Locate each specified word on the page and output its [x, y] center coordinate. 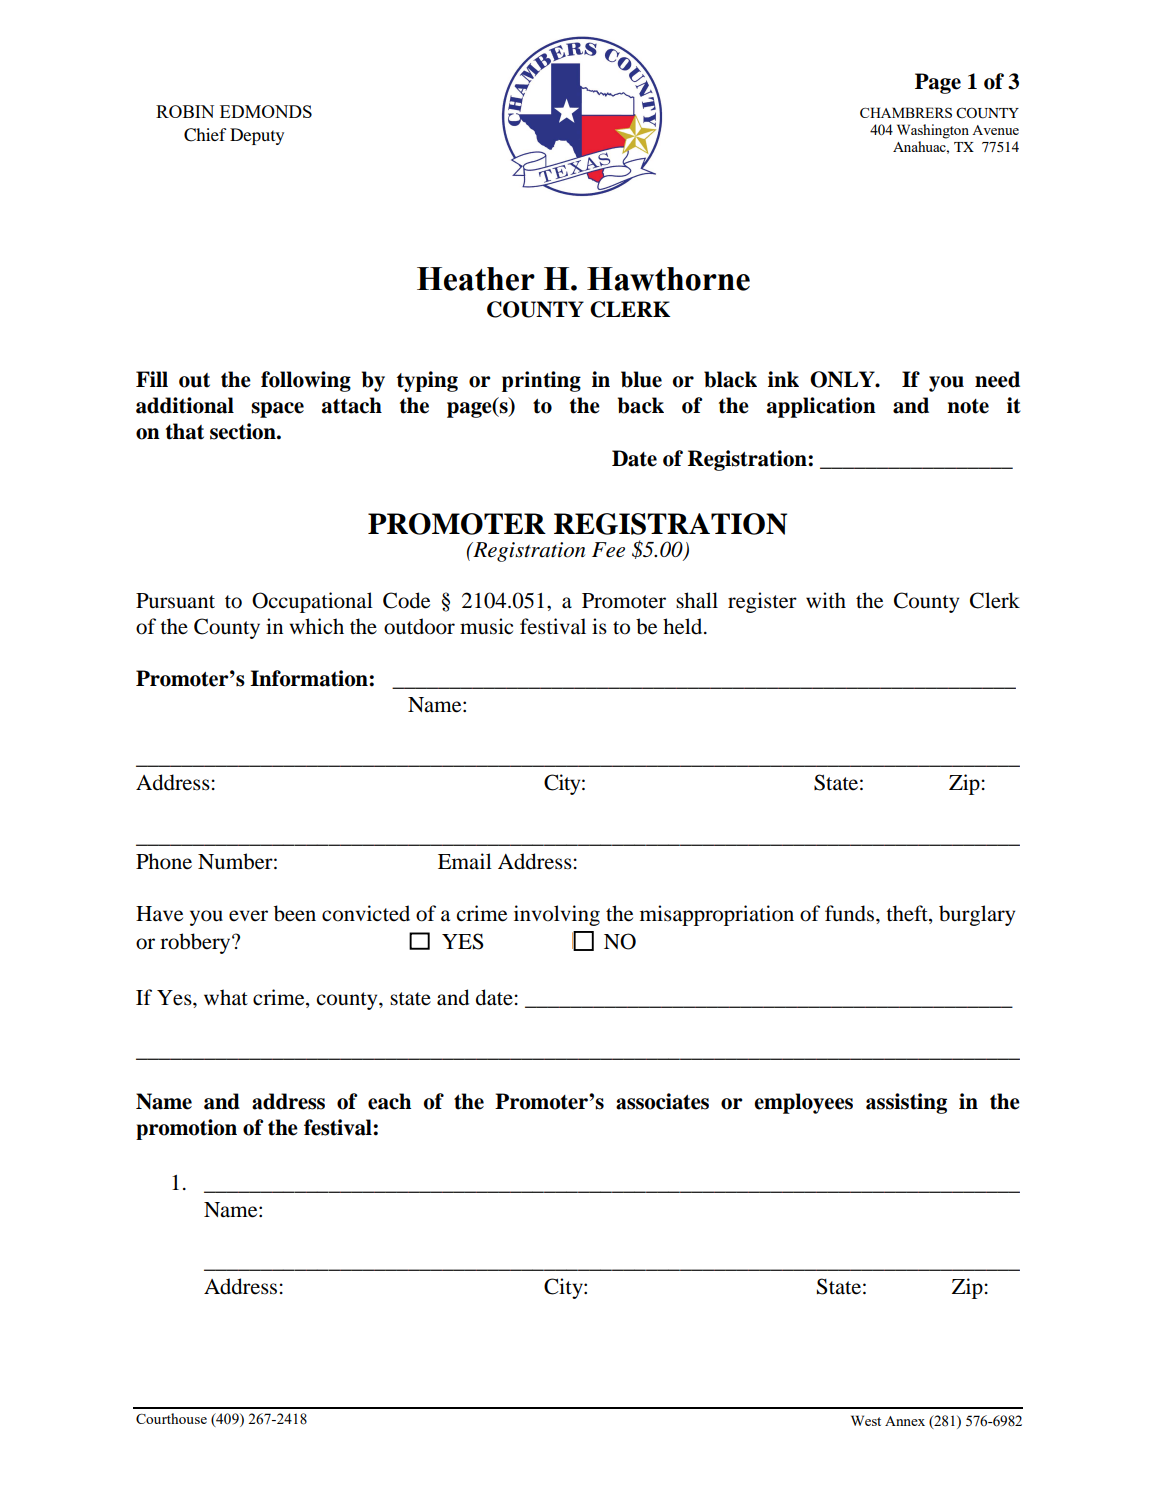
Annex [905, 1421]
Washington [933, 131]
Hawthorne [668, 279]
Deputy [257, 136]
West [866, 1420]
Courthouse [171, 1418]
